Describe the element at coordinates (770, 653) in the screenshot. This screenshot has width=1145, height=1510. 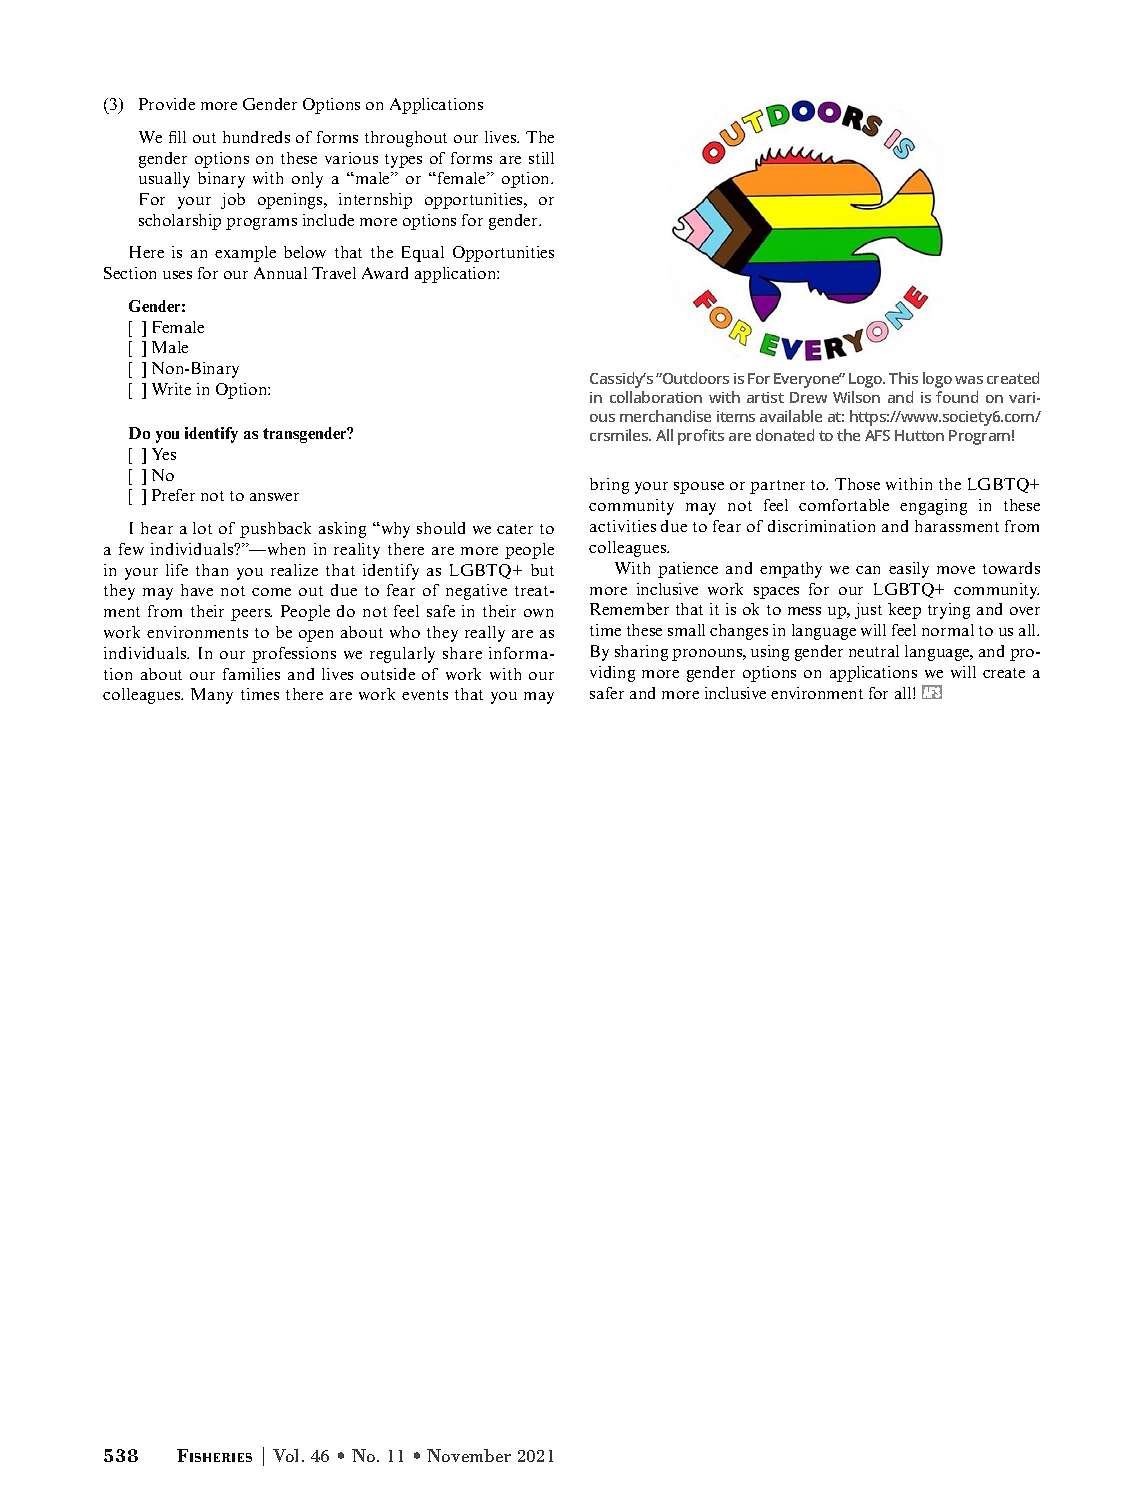
I see `using` at that location.
